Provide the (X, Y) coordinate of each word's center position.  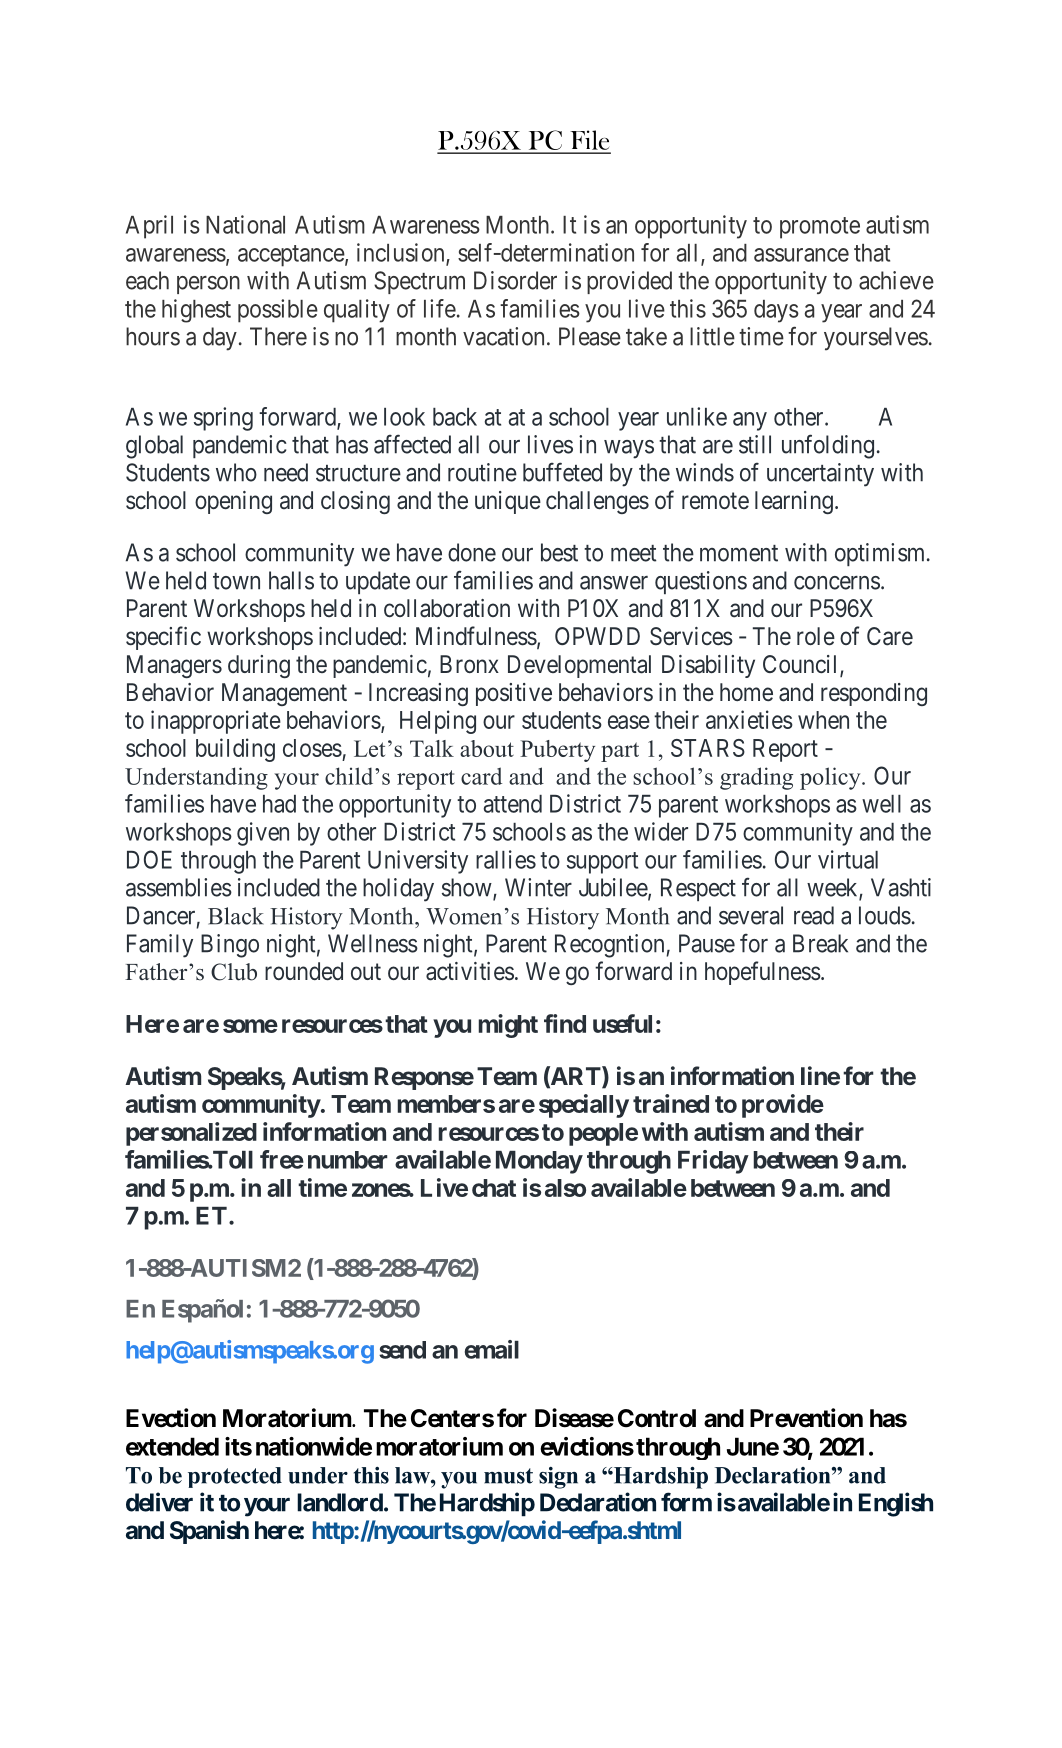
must (508, 1476)
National (245, 224)
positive (514, 694)
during (259, 666)
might (508, 1026)
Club (234, 972)
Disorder (515, 280)
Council (802, 665)
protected (235, 1477)
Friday (713, 1162)
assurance (801, 255)
